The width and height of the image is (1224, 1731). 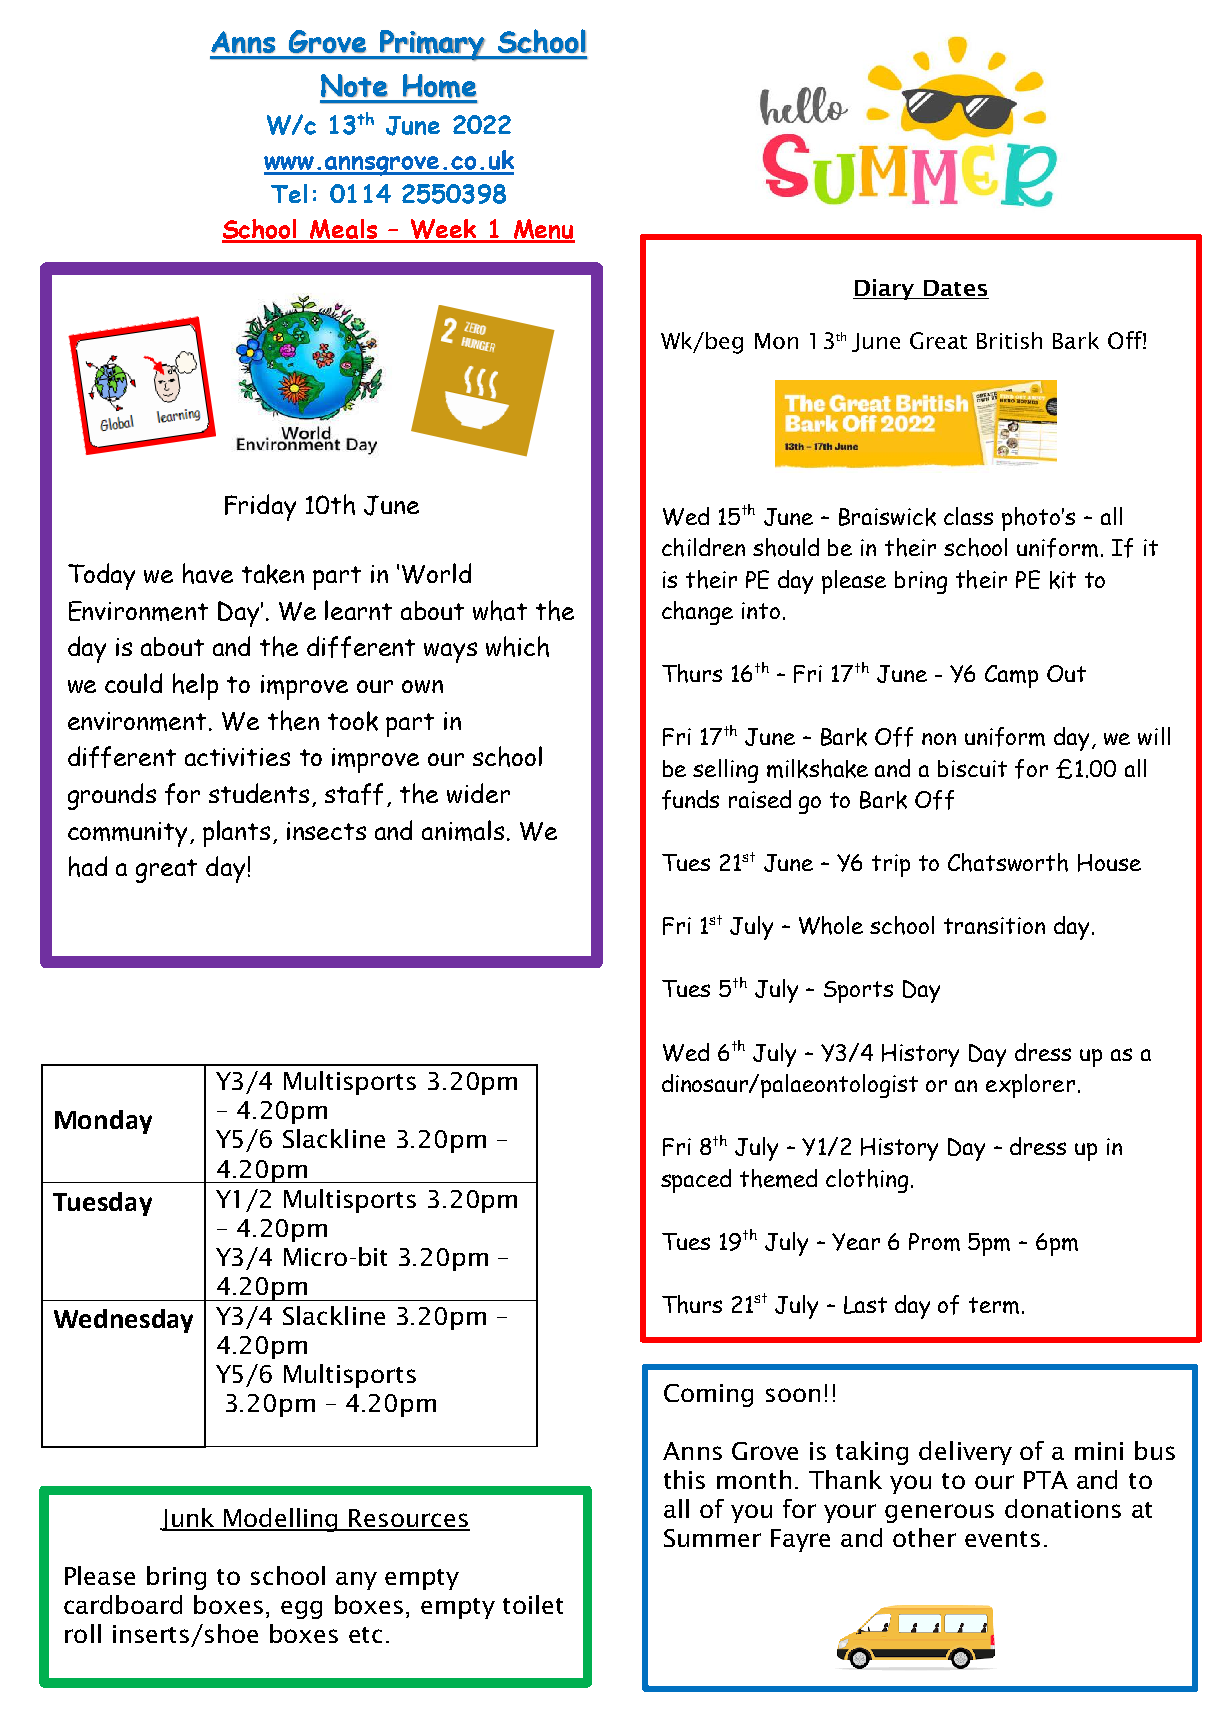 What do you see at coordinates (432, 45) in the image?
I see `Primary` at bounding box center [432, 45].
